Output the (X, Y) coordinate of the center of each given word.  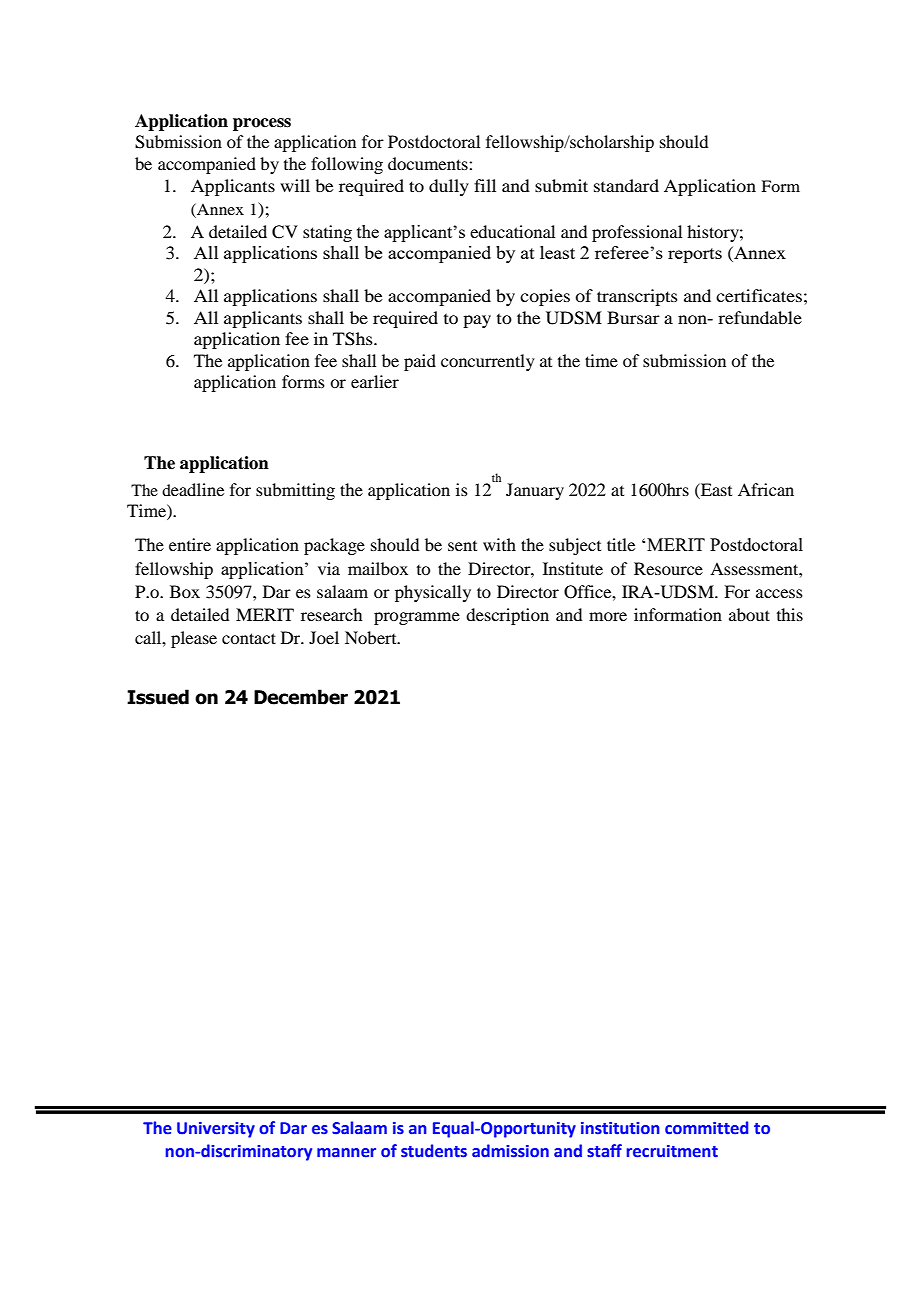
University (216, 1130)
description (507, 616)
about (749, 614)
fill (485, 185)
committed (706, 1128)
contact (249, 638)
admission (510, 1151)
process (262, 124)
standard (626, 185)
